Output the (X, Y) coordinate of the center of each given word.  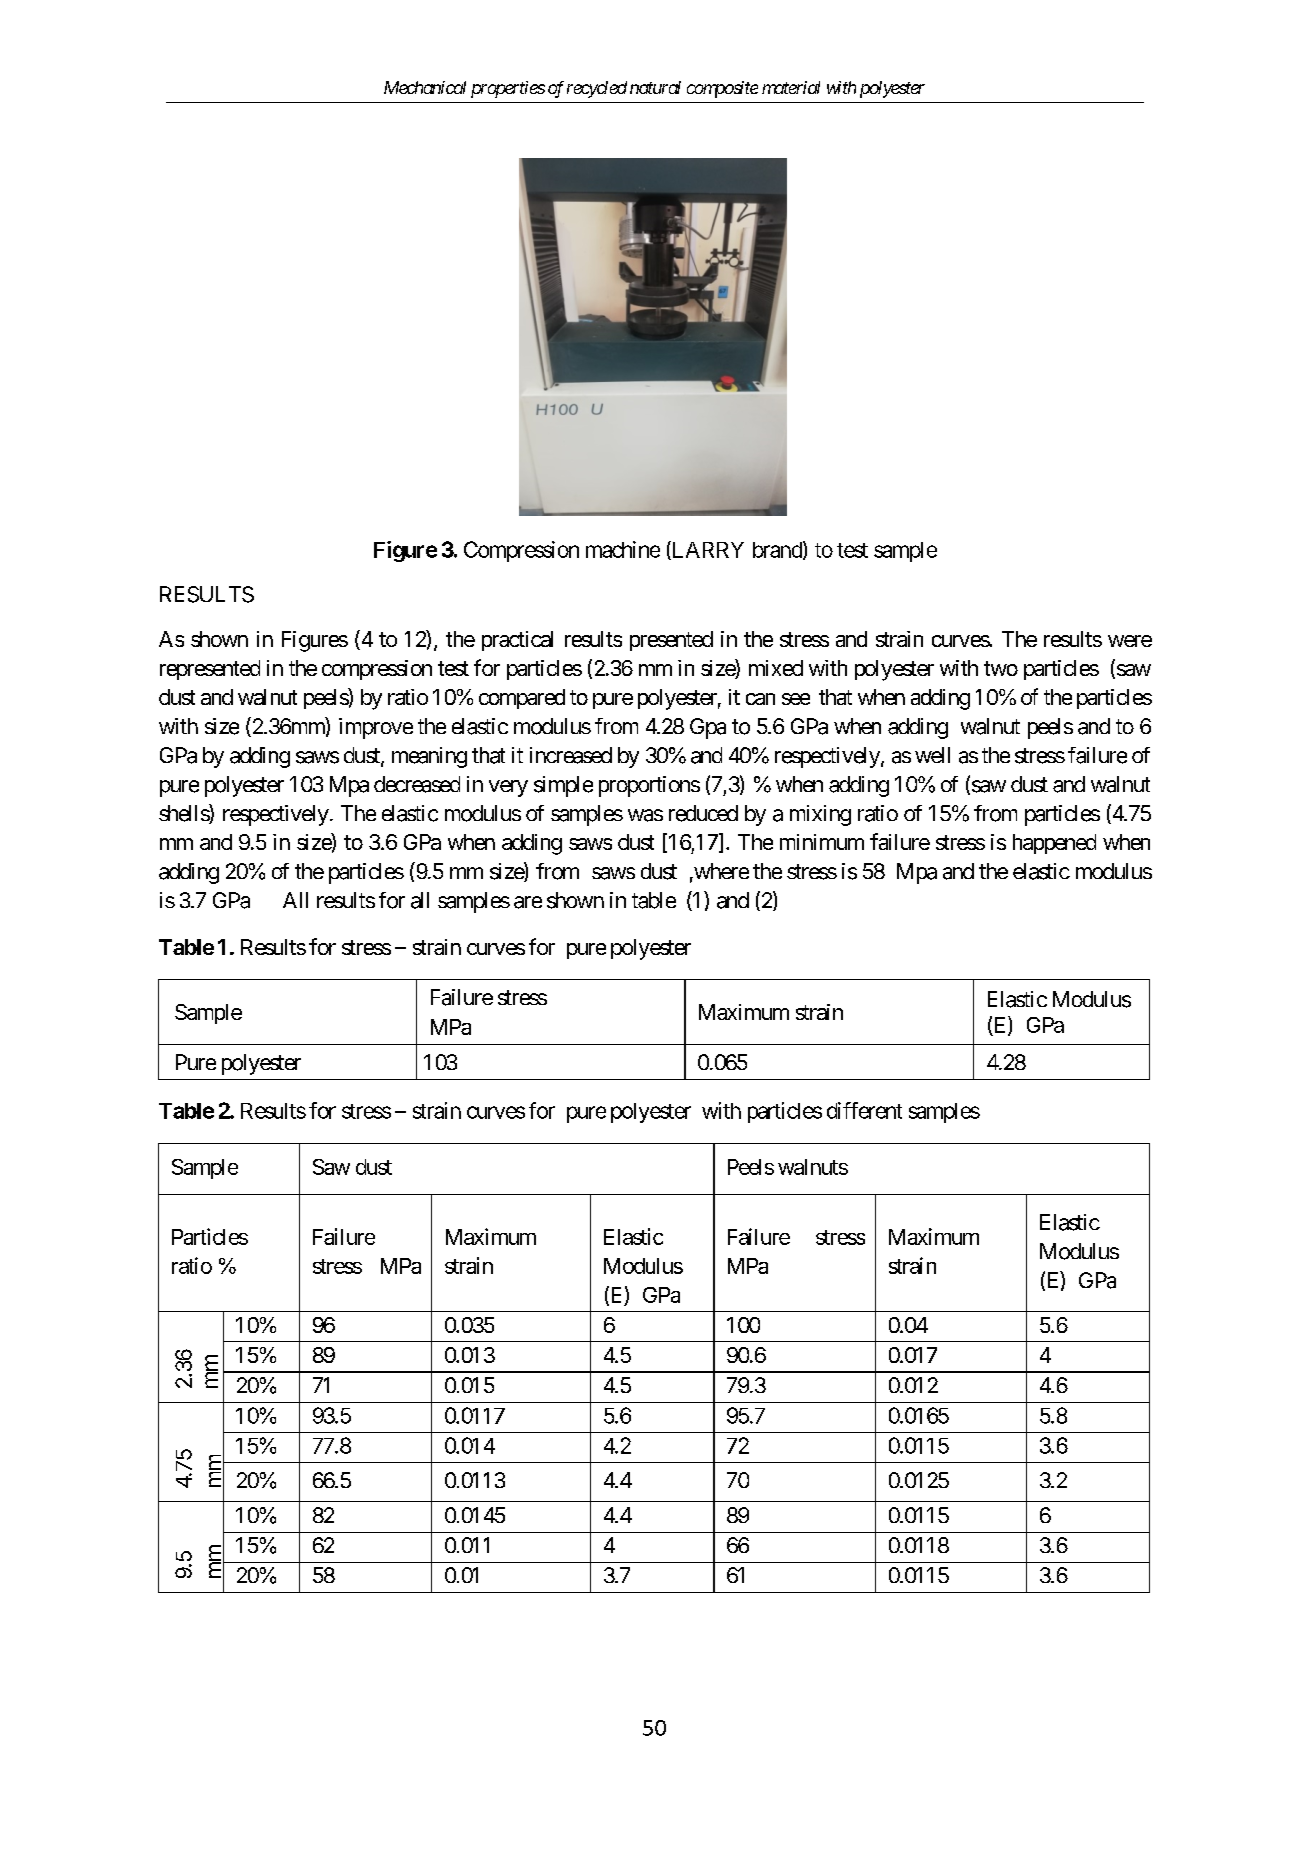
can (760, 699)
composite (722, 89)
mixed (776, 668)
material (791, 87)
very (508, 788)
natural (655, 87)
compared (522, 699)
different (864, 1110)
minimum (822, 842)
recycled (597, 89)
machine (623, 549)
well (932, 755)
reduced (703, 813)
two (1001, 668)
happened (1054, 844)
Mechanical (425, 87)
